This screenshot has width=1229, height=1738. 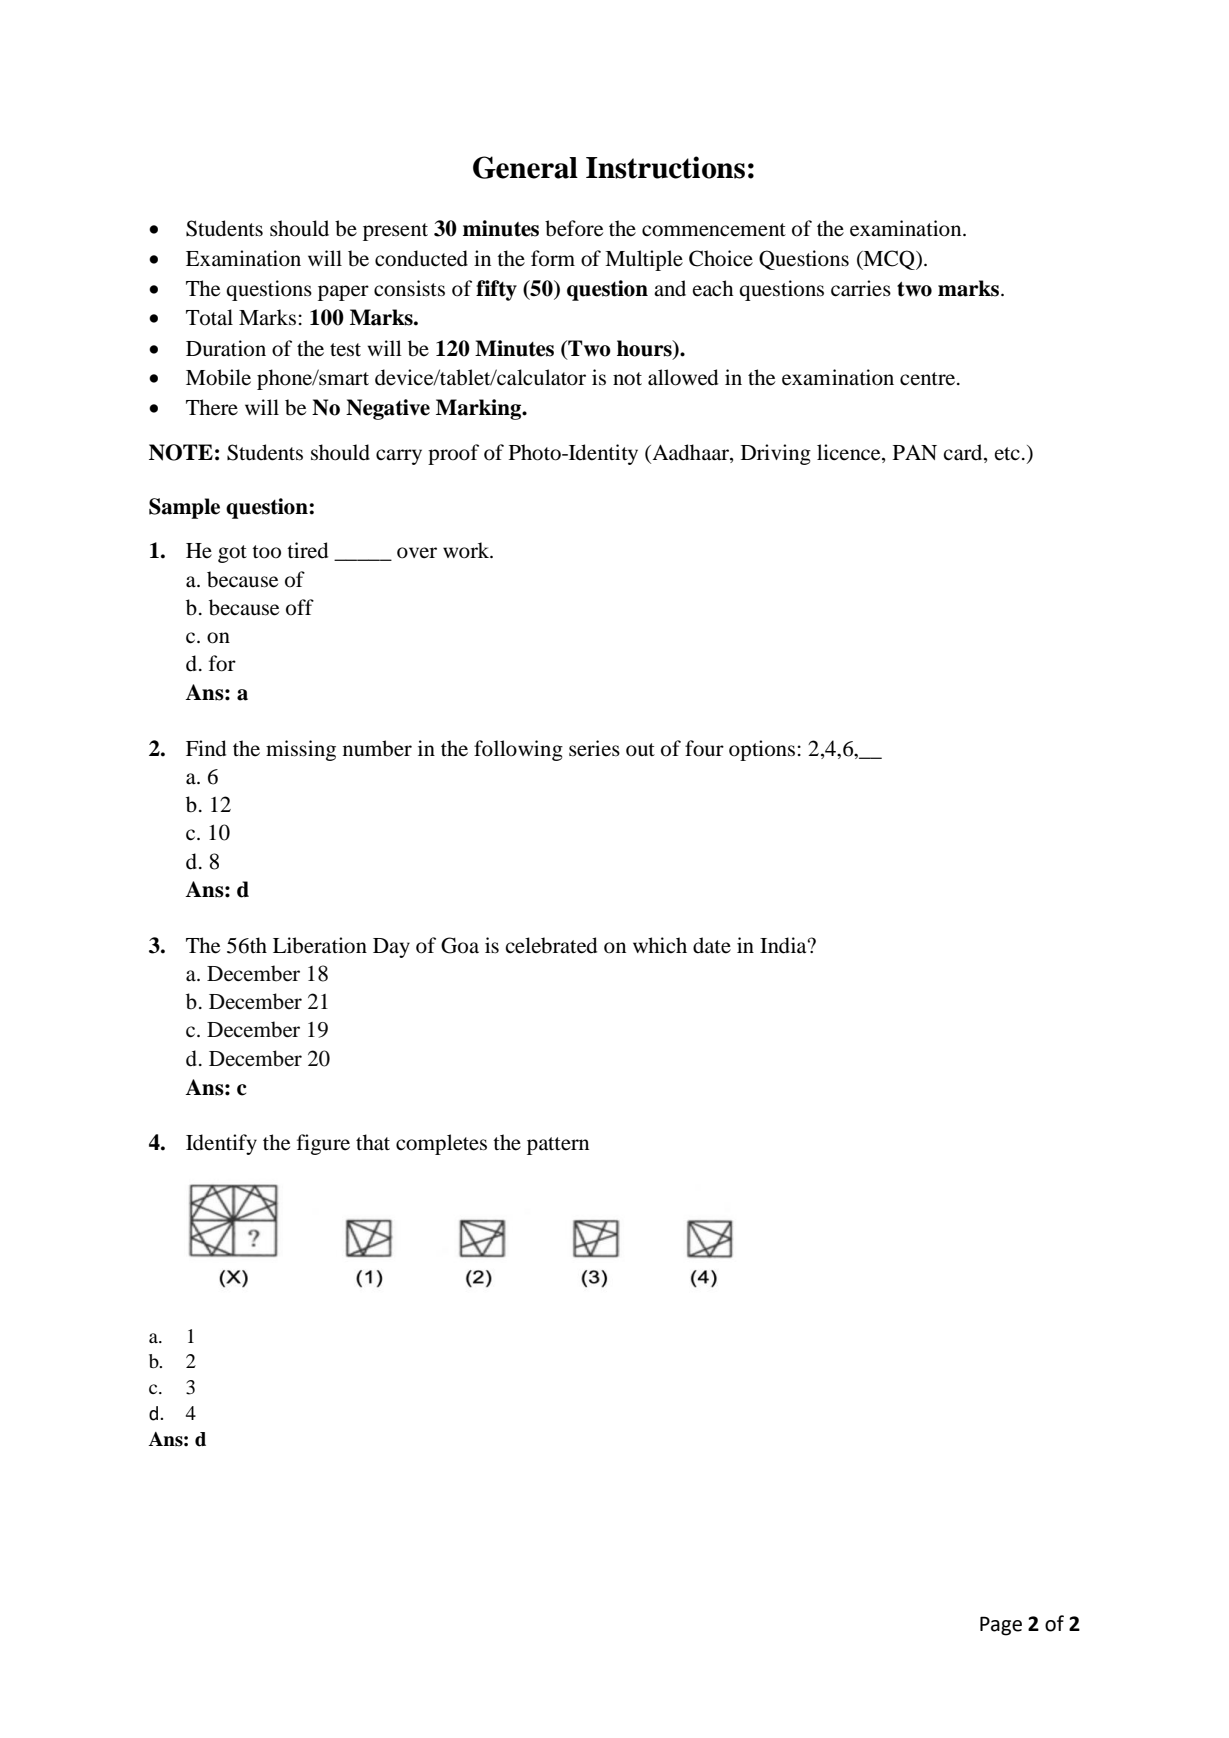 What do you see at coordinates (574, 228) in the screenshot?
I see `before` at bounding box center [574, 228].
